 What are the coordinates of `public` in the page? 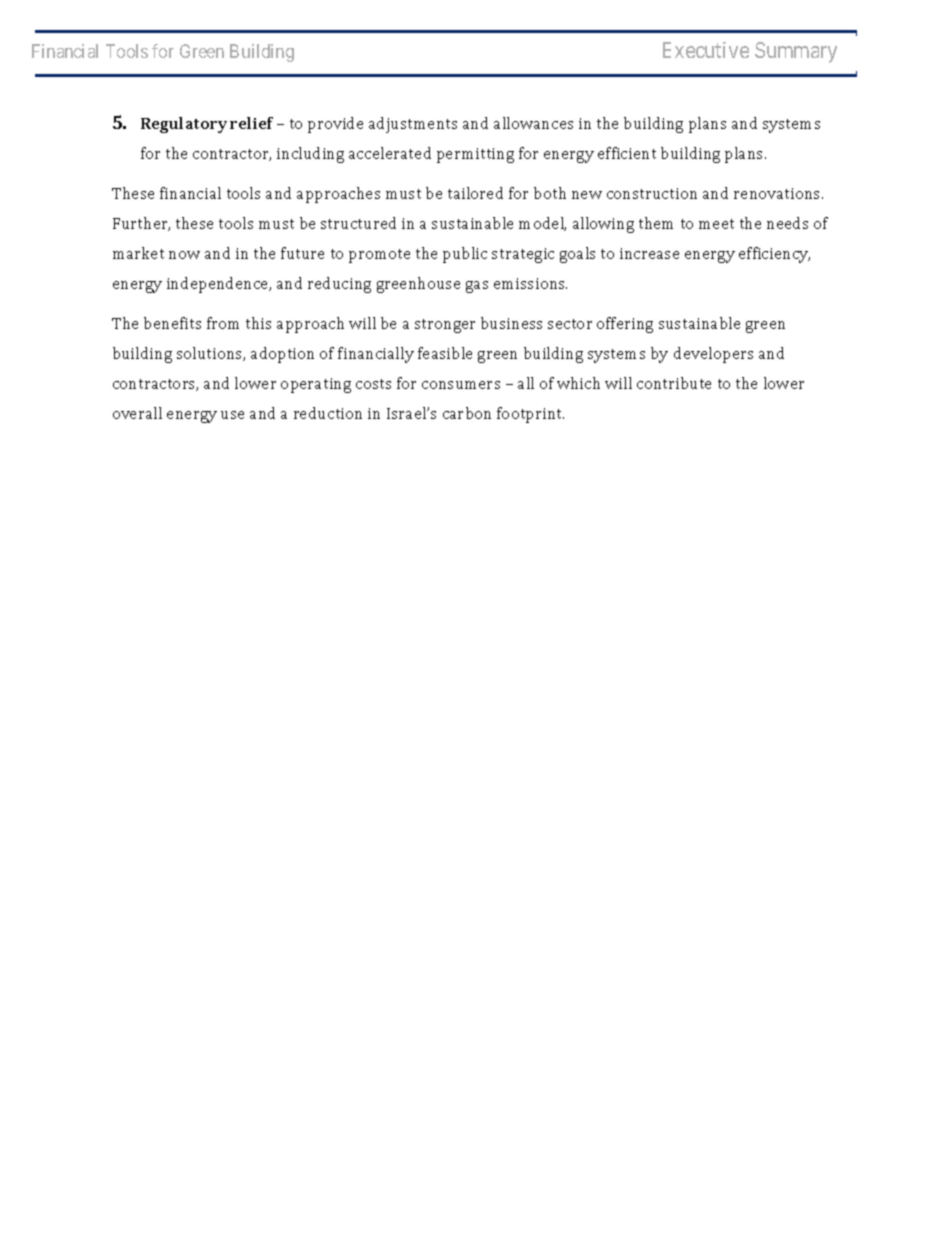 It's located at (465, 255).
